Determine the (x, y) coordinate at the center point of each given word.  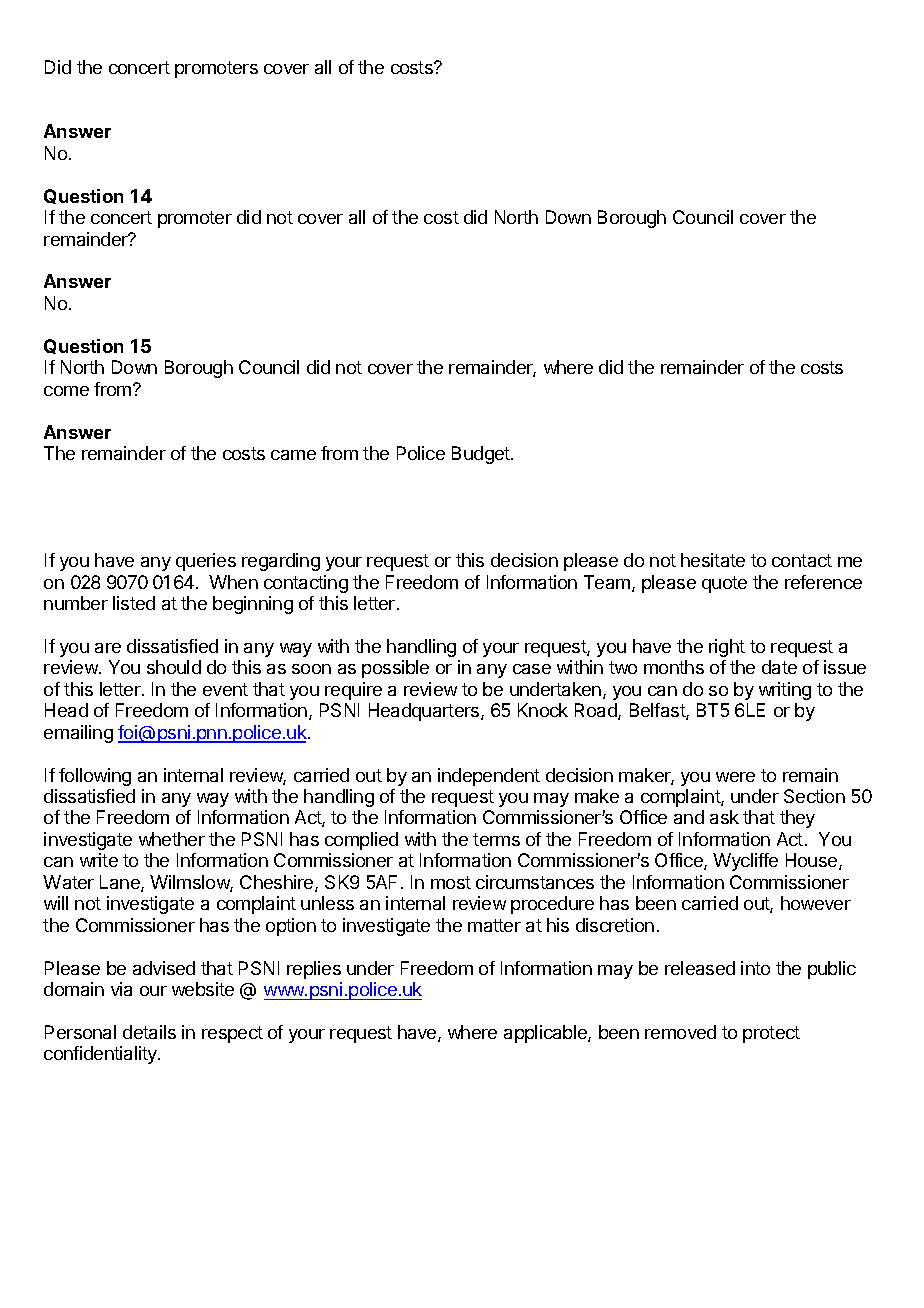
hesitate (713, 560)
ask (724, 817)
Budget (482, 455)
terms (496, 839)
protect (771, 1034)
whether (172, 839)
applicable (546, 1034)
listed (134, 603)
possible (395, 669)
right (727, 648)
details (149, 1032)
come (66, 391)
